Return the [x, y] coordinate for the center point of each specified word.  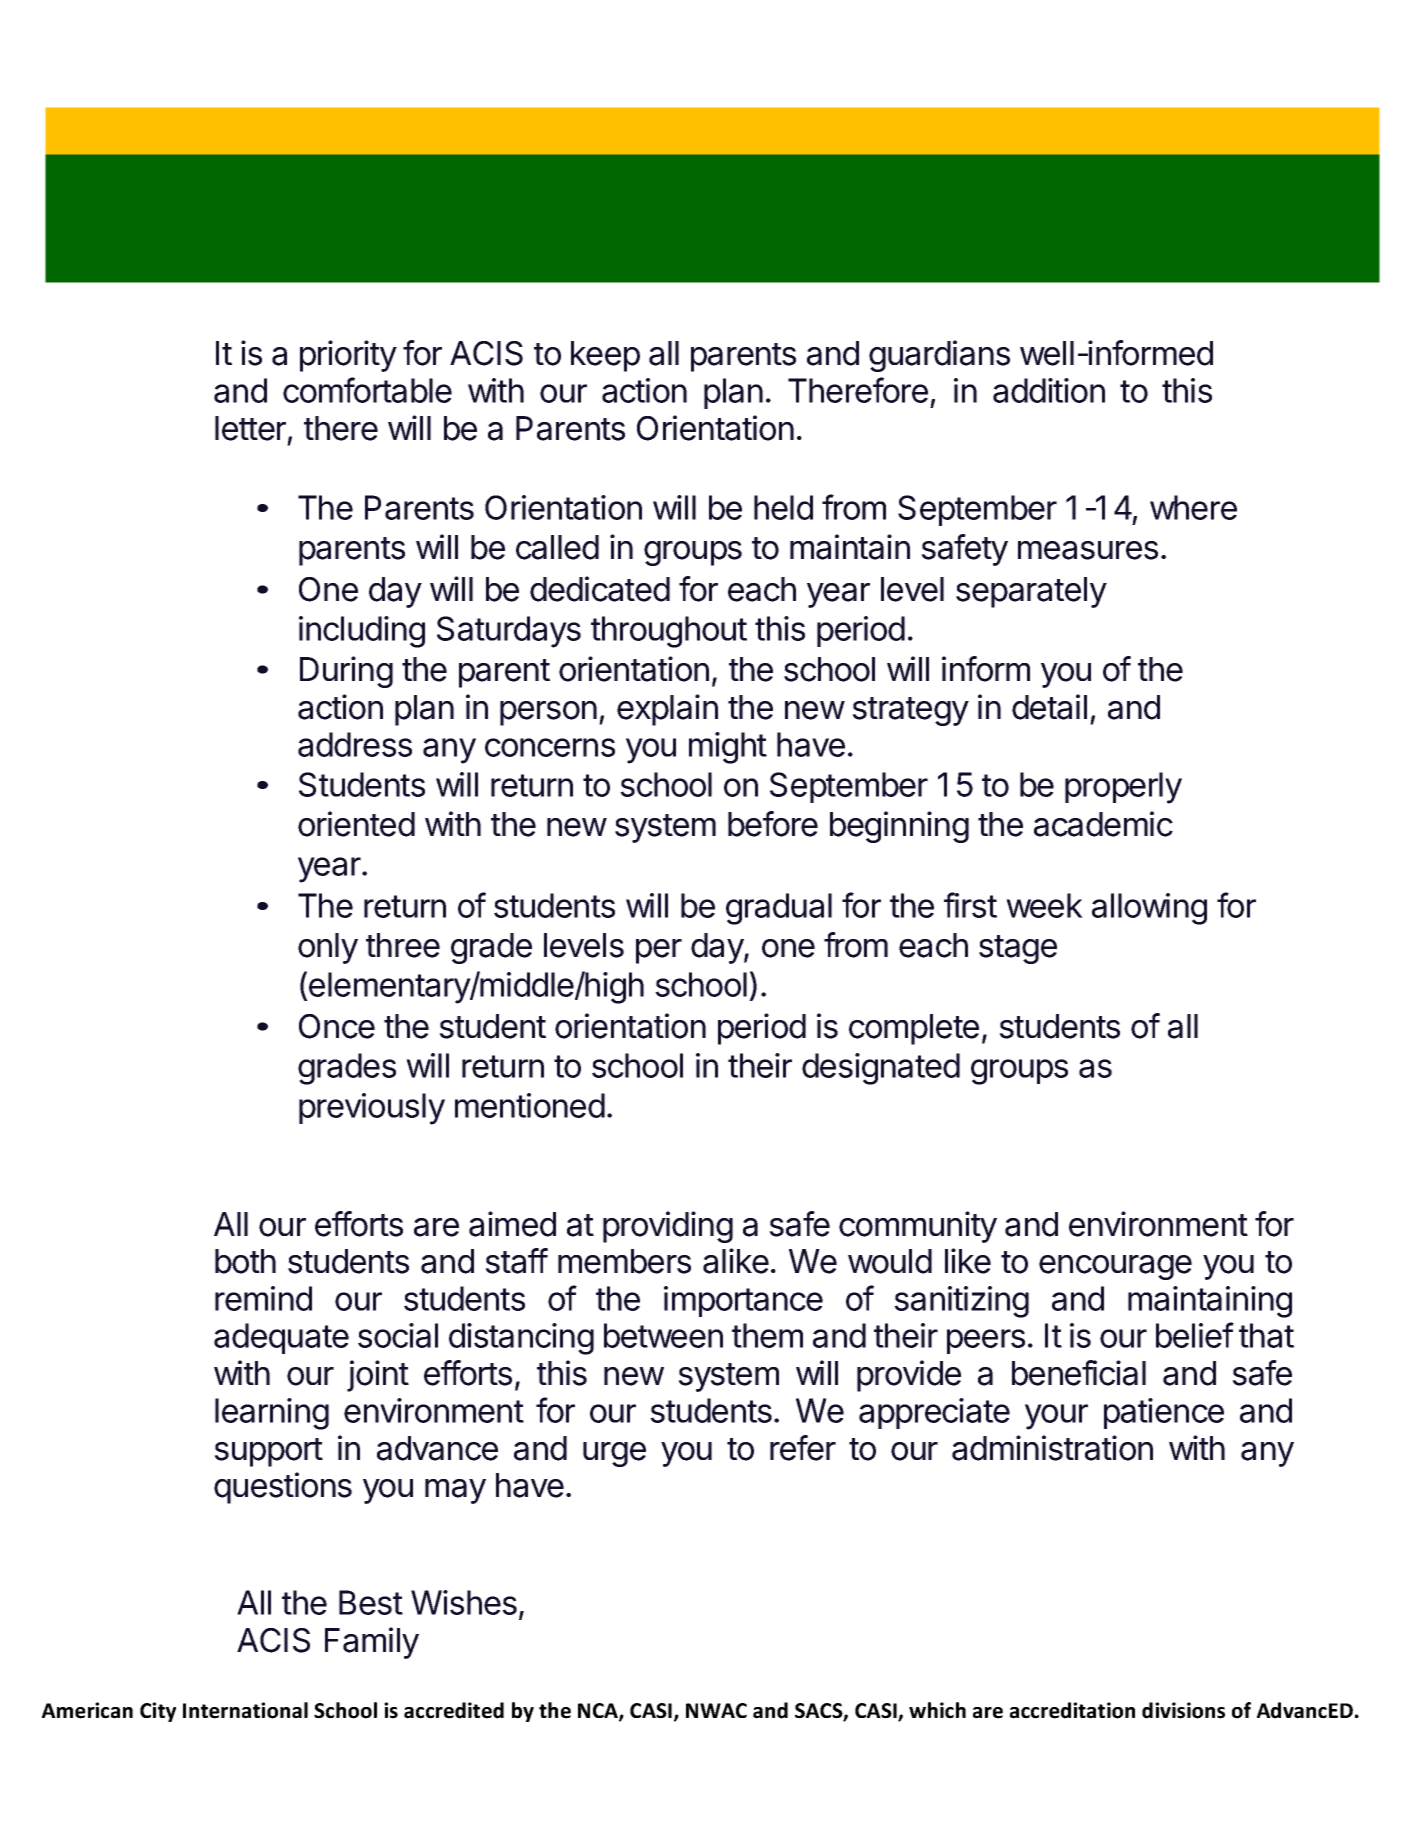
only [328, 948]
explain [667, 710]
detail [1049, 707]
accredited [454, 1710]
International [245, 1710]
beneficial [1079, 1373]
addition [1049, 390]
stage [1018, 949]
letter [250, 428]
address [355, 744]
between [663, 1335]
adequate [281, 1338]
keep [605, 356]
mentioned [530, 1105]
